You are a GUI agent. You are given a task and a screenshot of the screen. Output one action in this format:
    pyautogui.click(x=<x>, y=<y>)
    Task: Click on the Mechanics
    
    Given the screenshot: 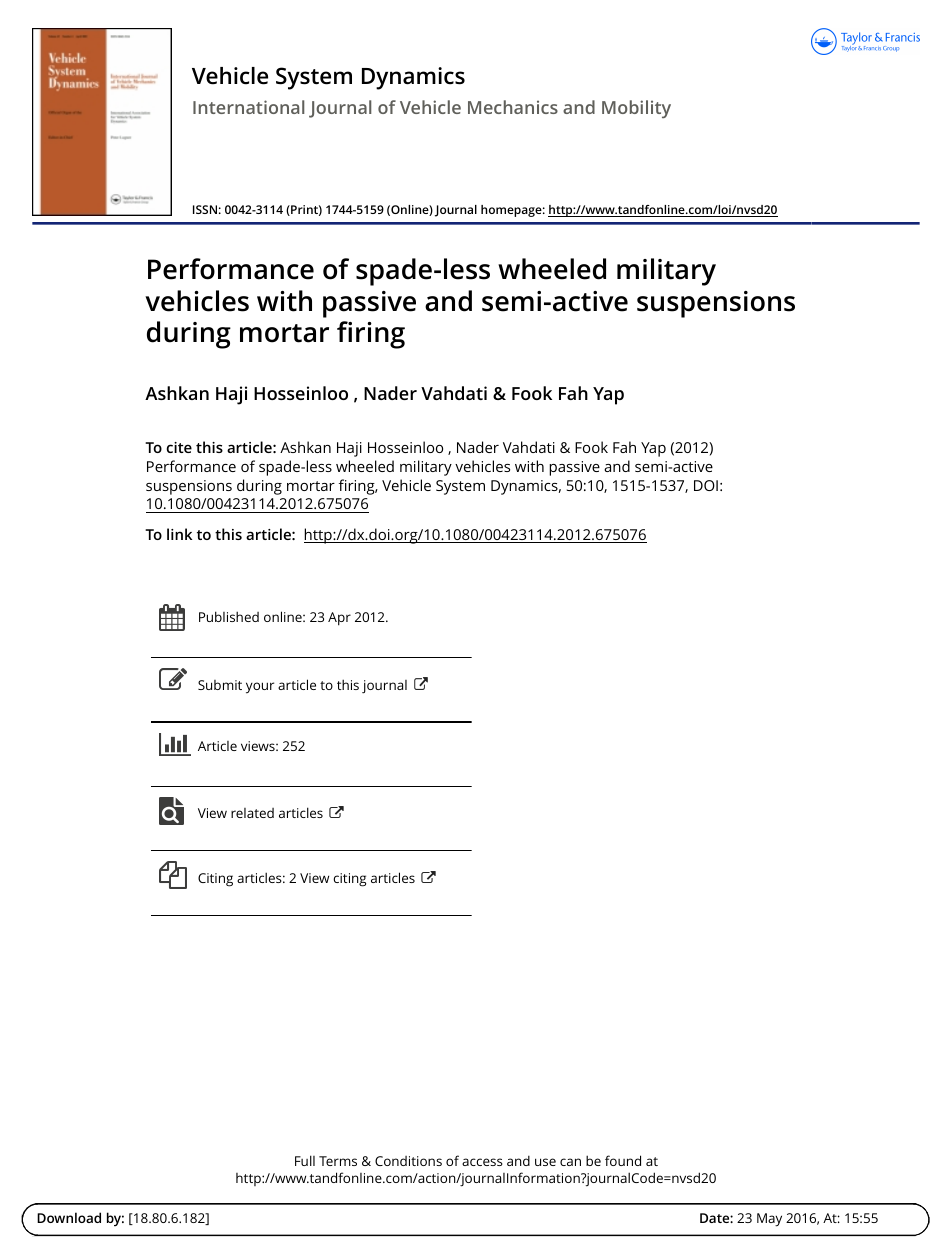 What is the action you would take?
    pyautogui.click(x=513, y=107)
